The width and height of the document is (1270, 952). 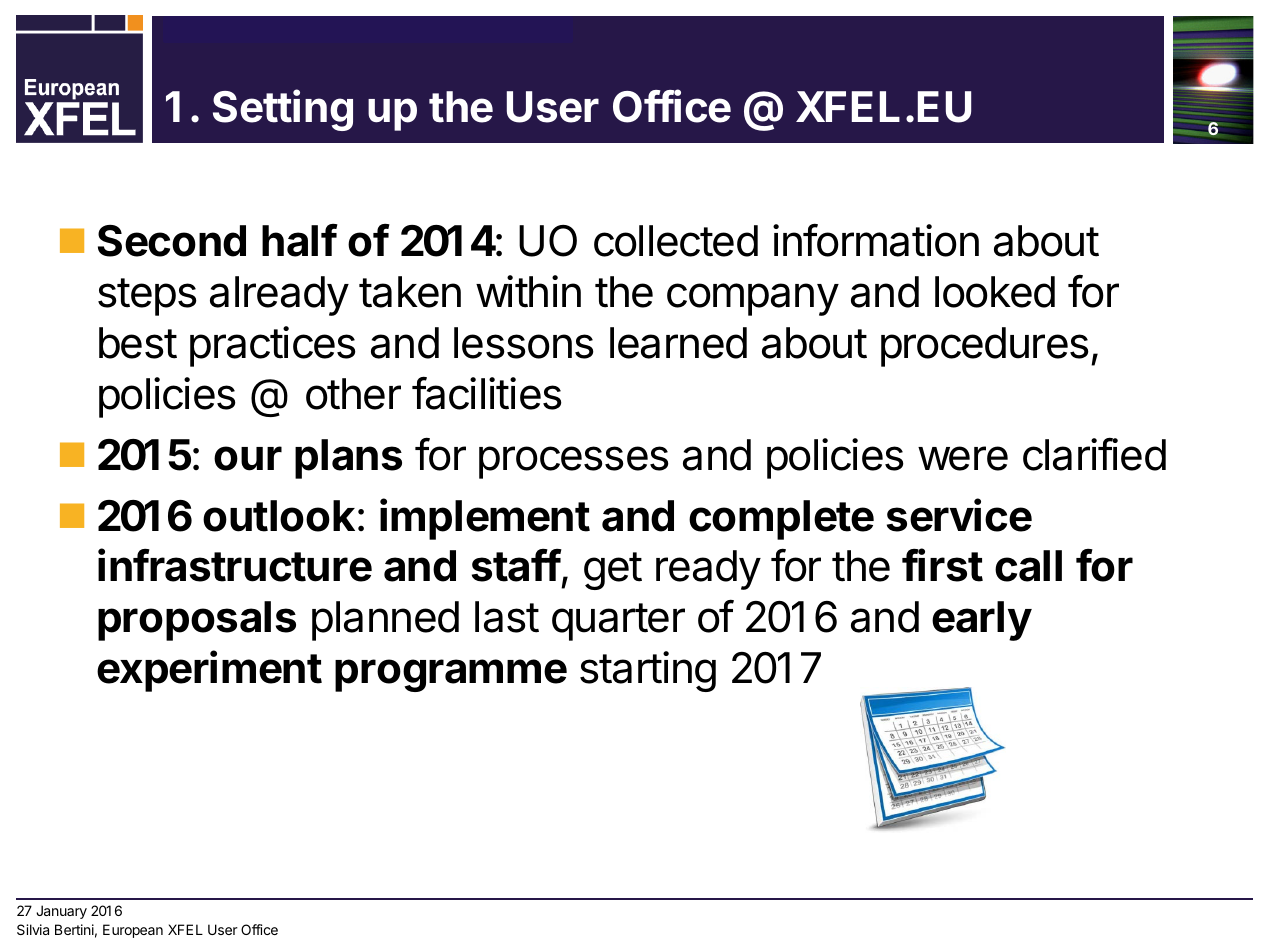 What do you see at coordinates (133, 931) in the document?
I see `European` at bounding box center [133, 931].
